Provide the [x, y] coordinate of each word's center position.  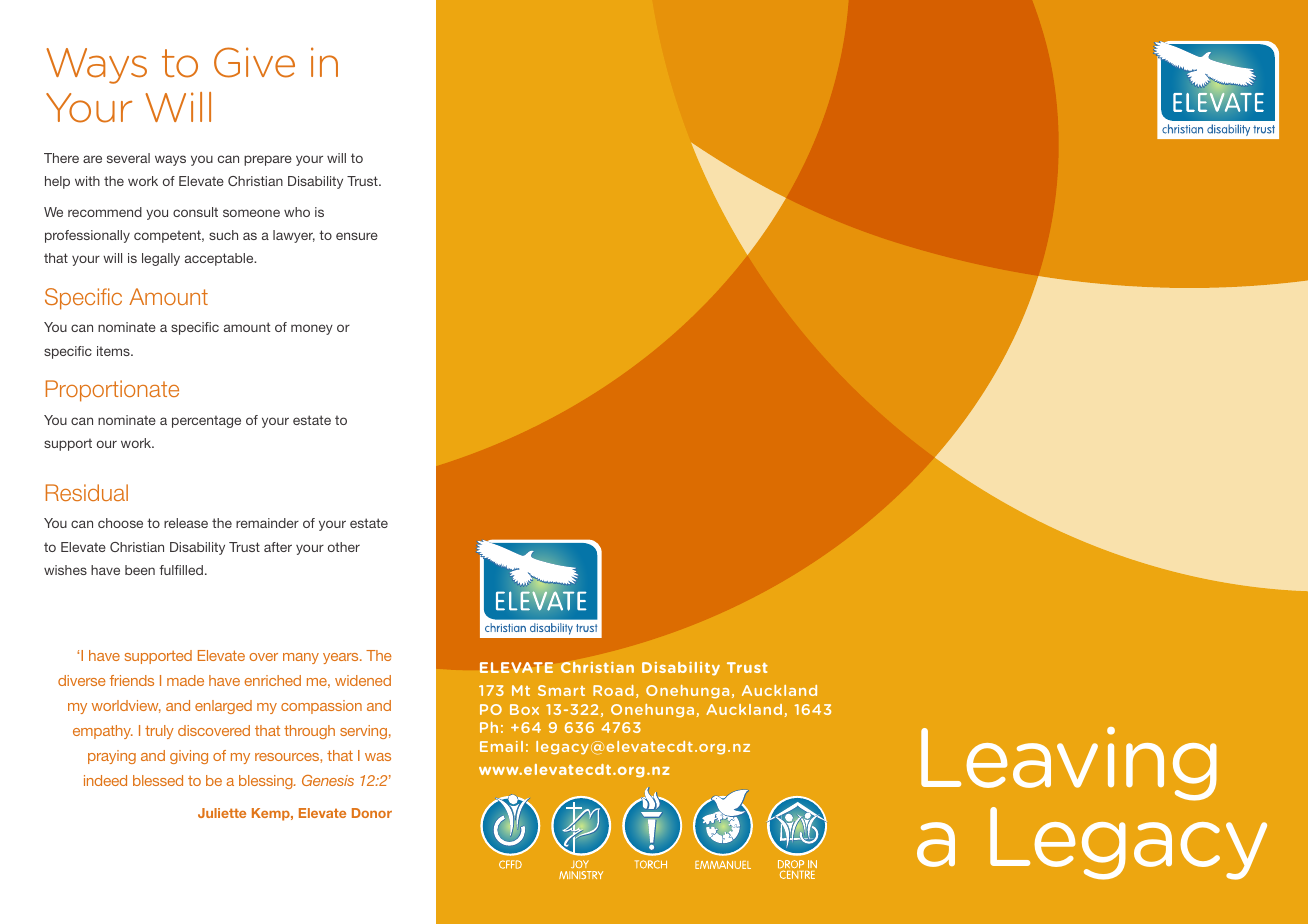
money [312, 329]
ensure [357, 236]
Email [501, 746]
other [344, 547]
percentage [206, 421]
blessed [158, 780]
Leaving [1069, 764]
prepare [268, 160]
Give [254, 62]
